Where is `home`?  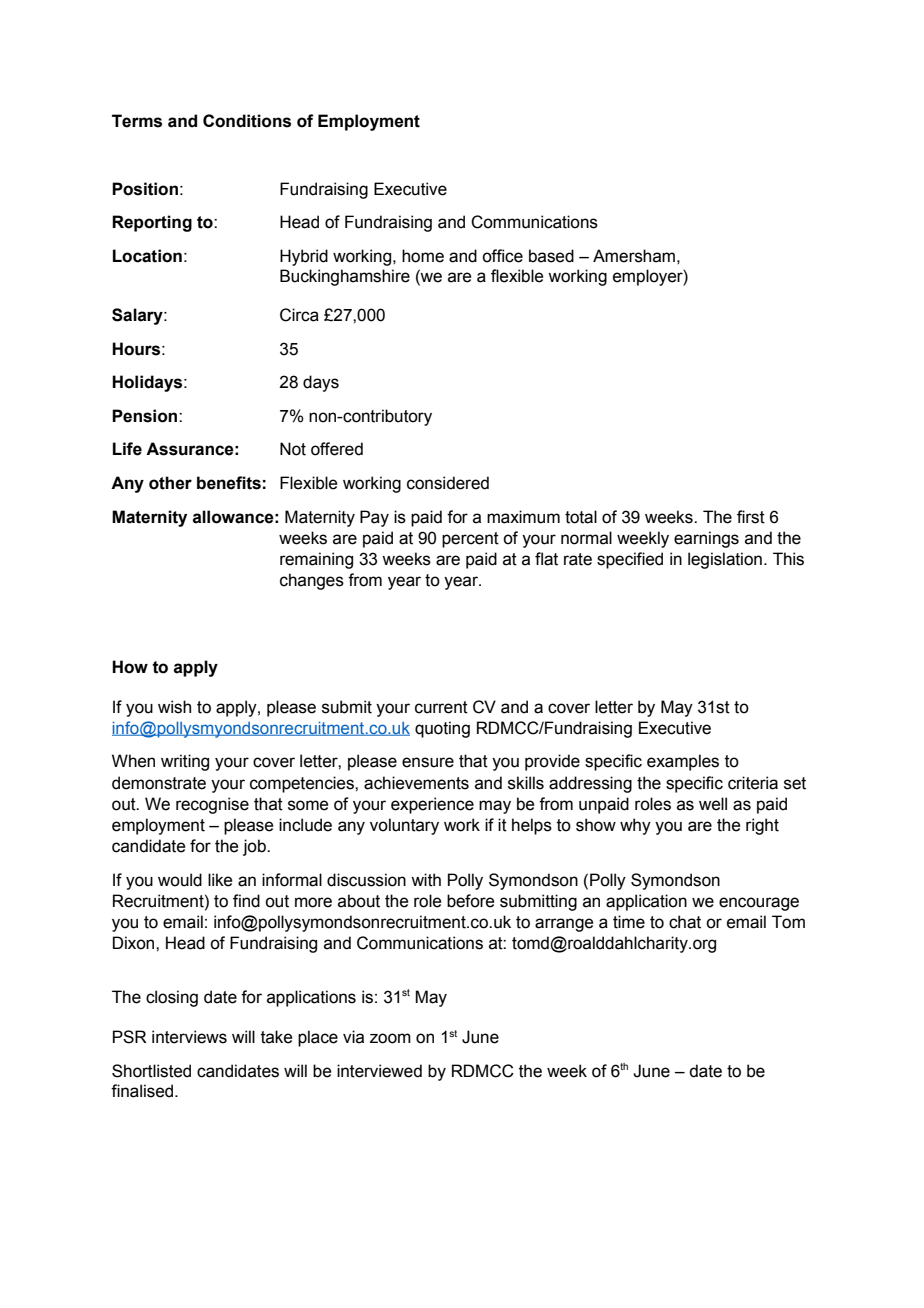 home is located at coordinates (423, 256).
